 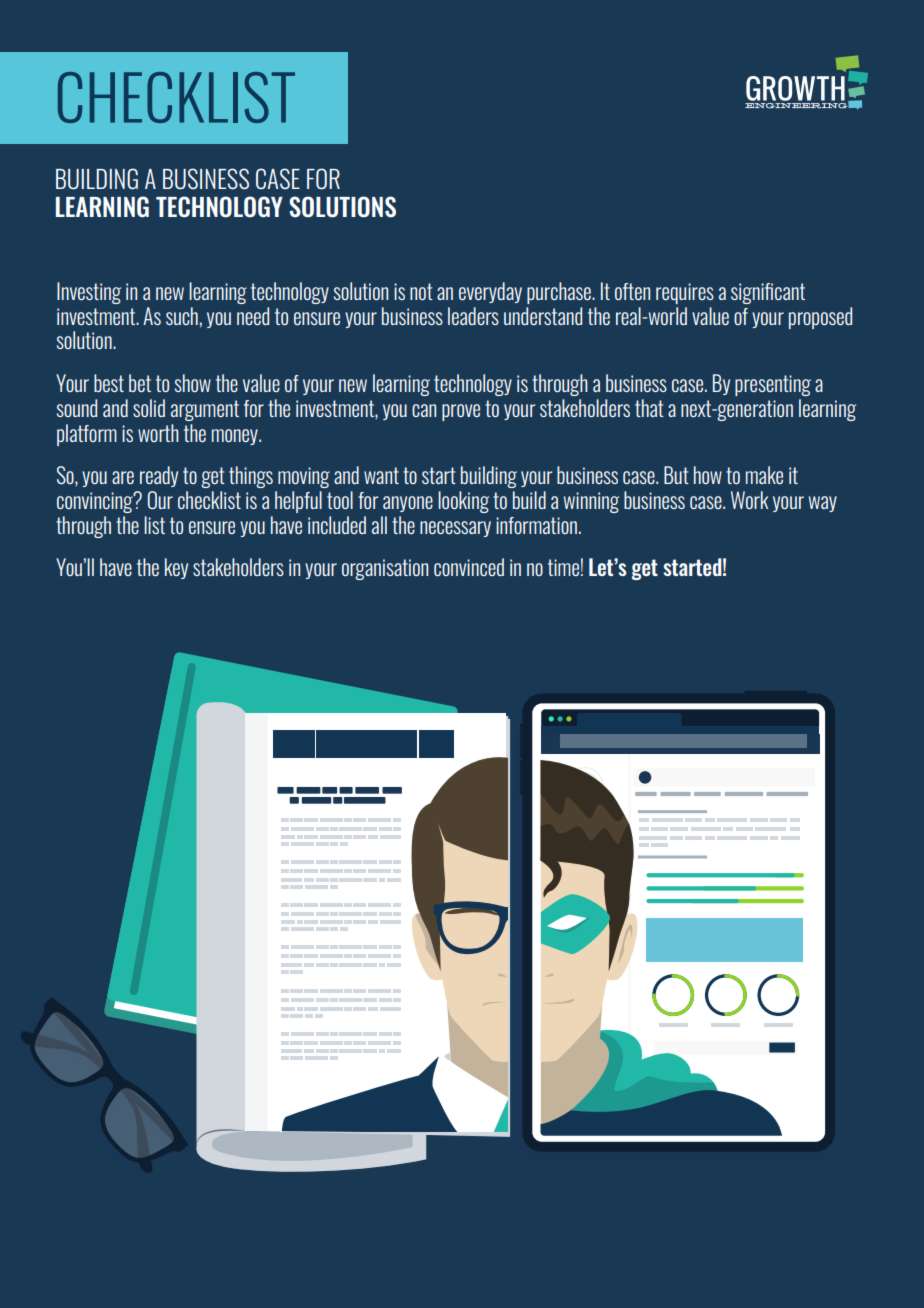 I want to click on Investing, so click(x=89, y=293).
